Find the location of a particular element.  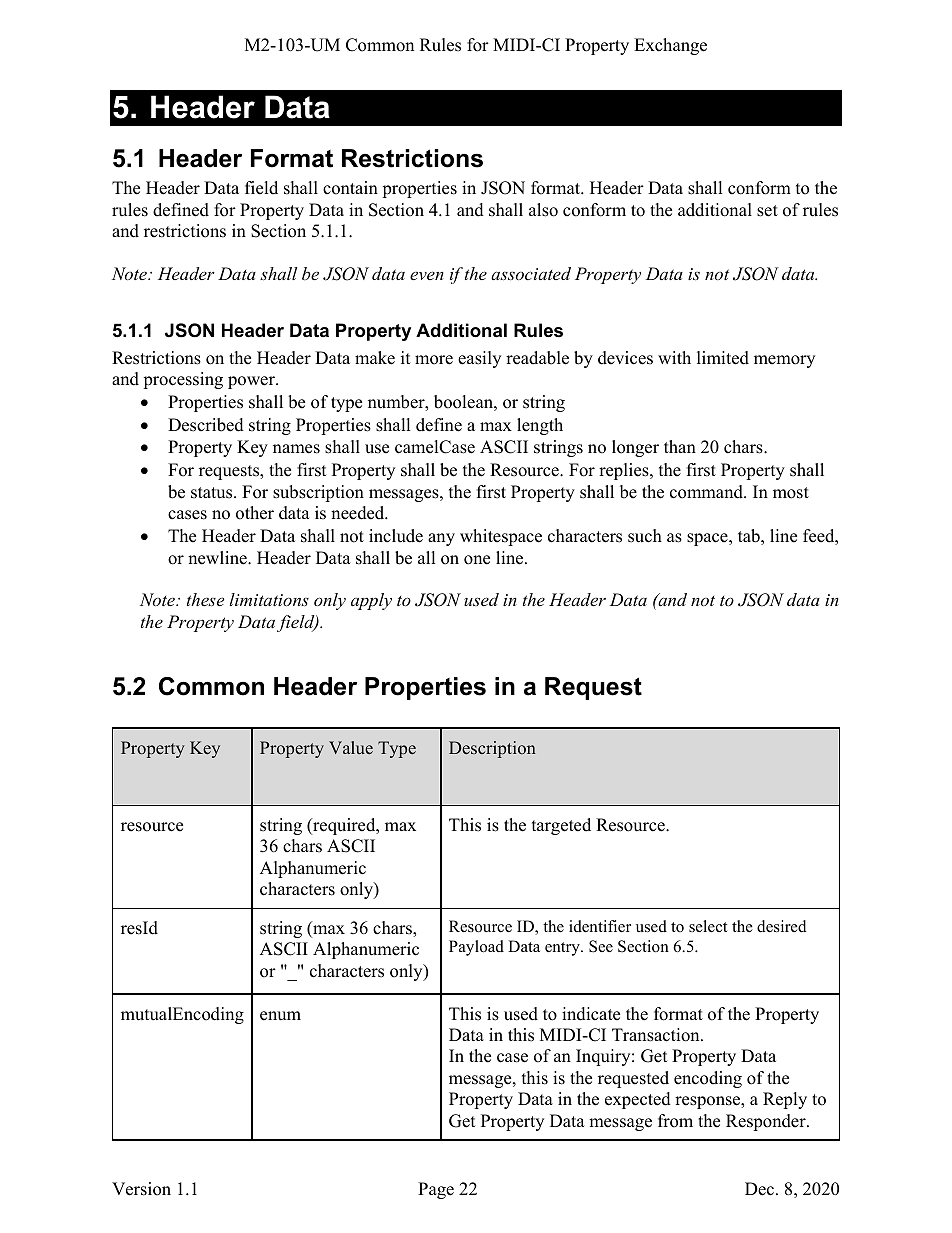

Exchange is located at coordinates (670, 46).
